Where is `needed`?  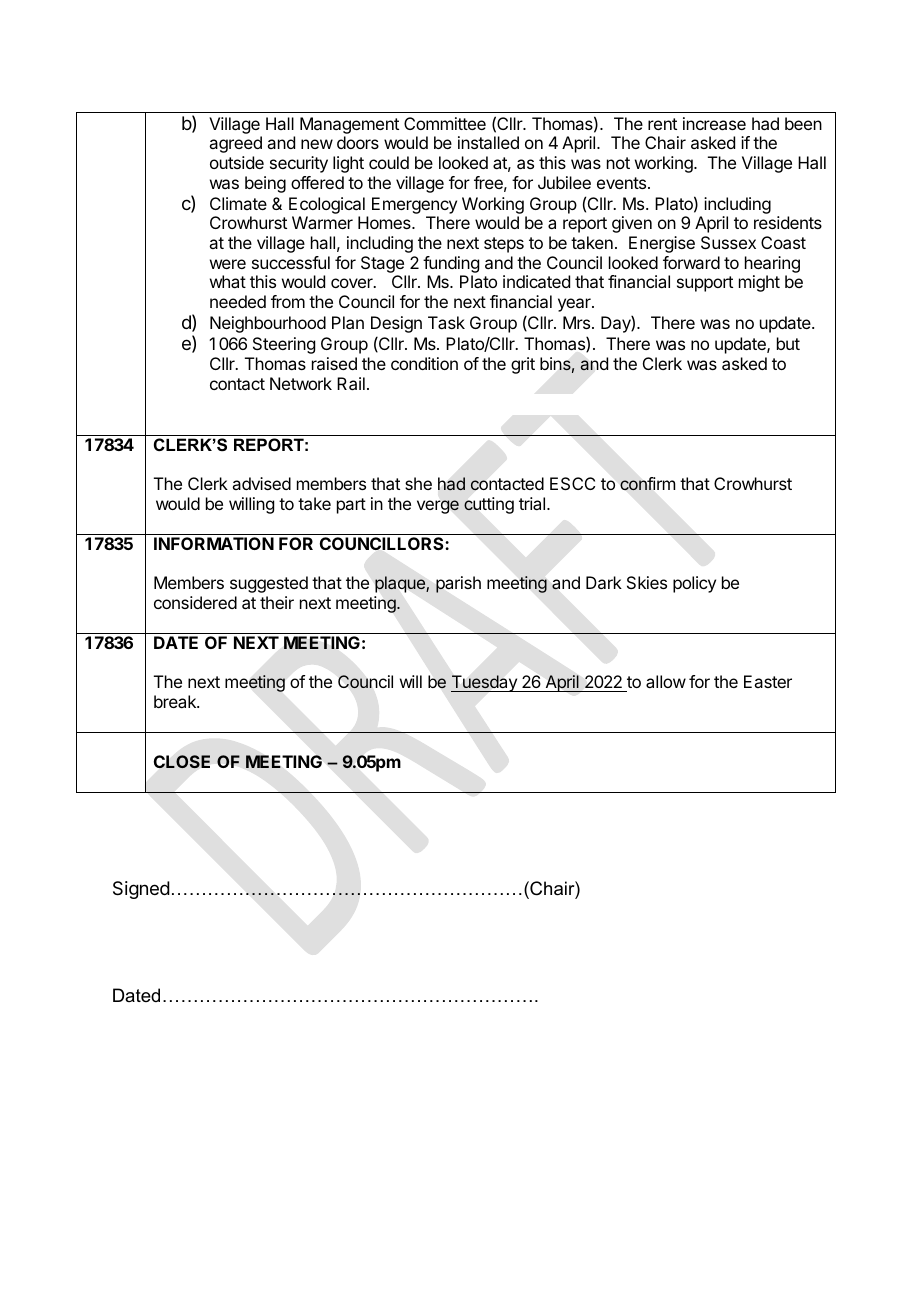
needed is located at coordinates (238, 301).
